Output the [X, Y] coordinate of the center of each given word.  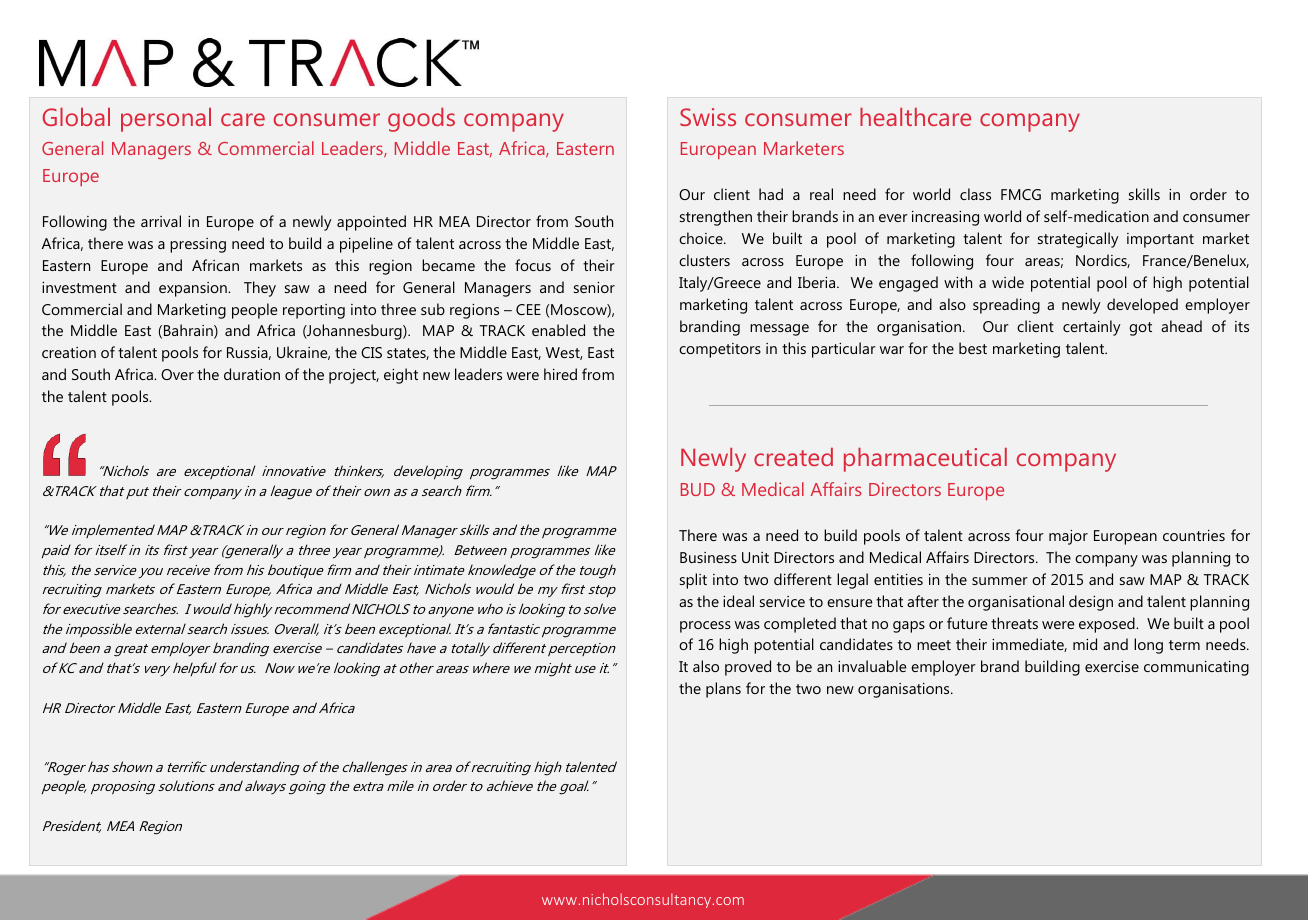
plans [723, 690]
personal [166, 120]
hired [560, 374]
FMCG [1021, 194]
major [1068, 537]
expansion [194, 289]
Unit [755, 557]
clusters [704, 260]
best [973, 348]
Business [708, 557]
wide [1008, 282]
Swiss [708, 117]
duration [252, 374]
